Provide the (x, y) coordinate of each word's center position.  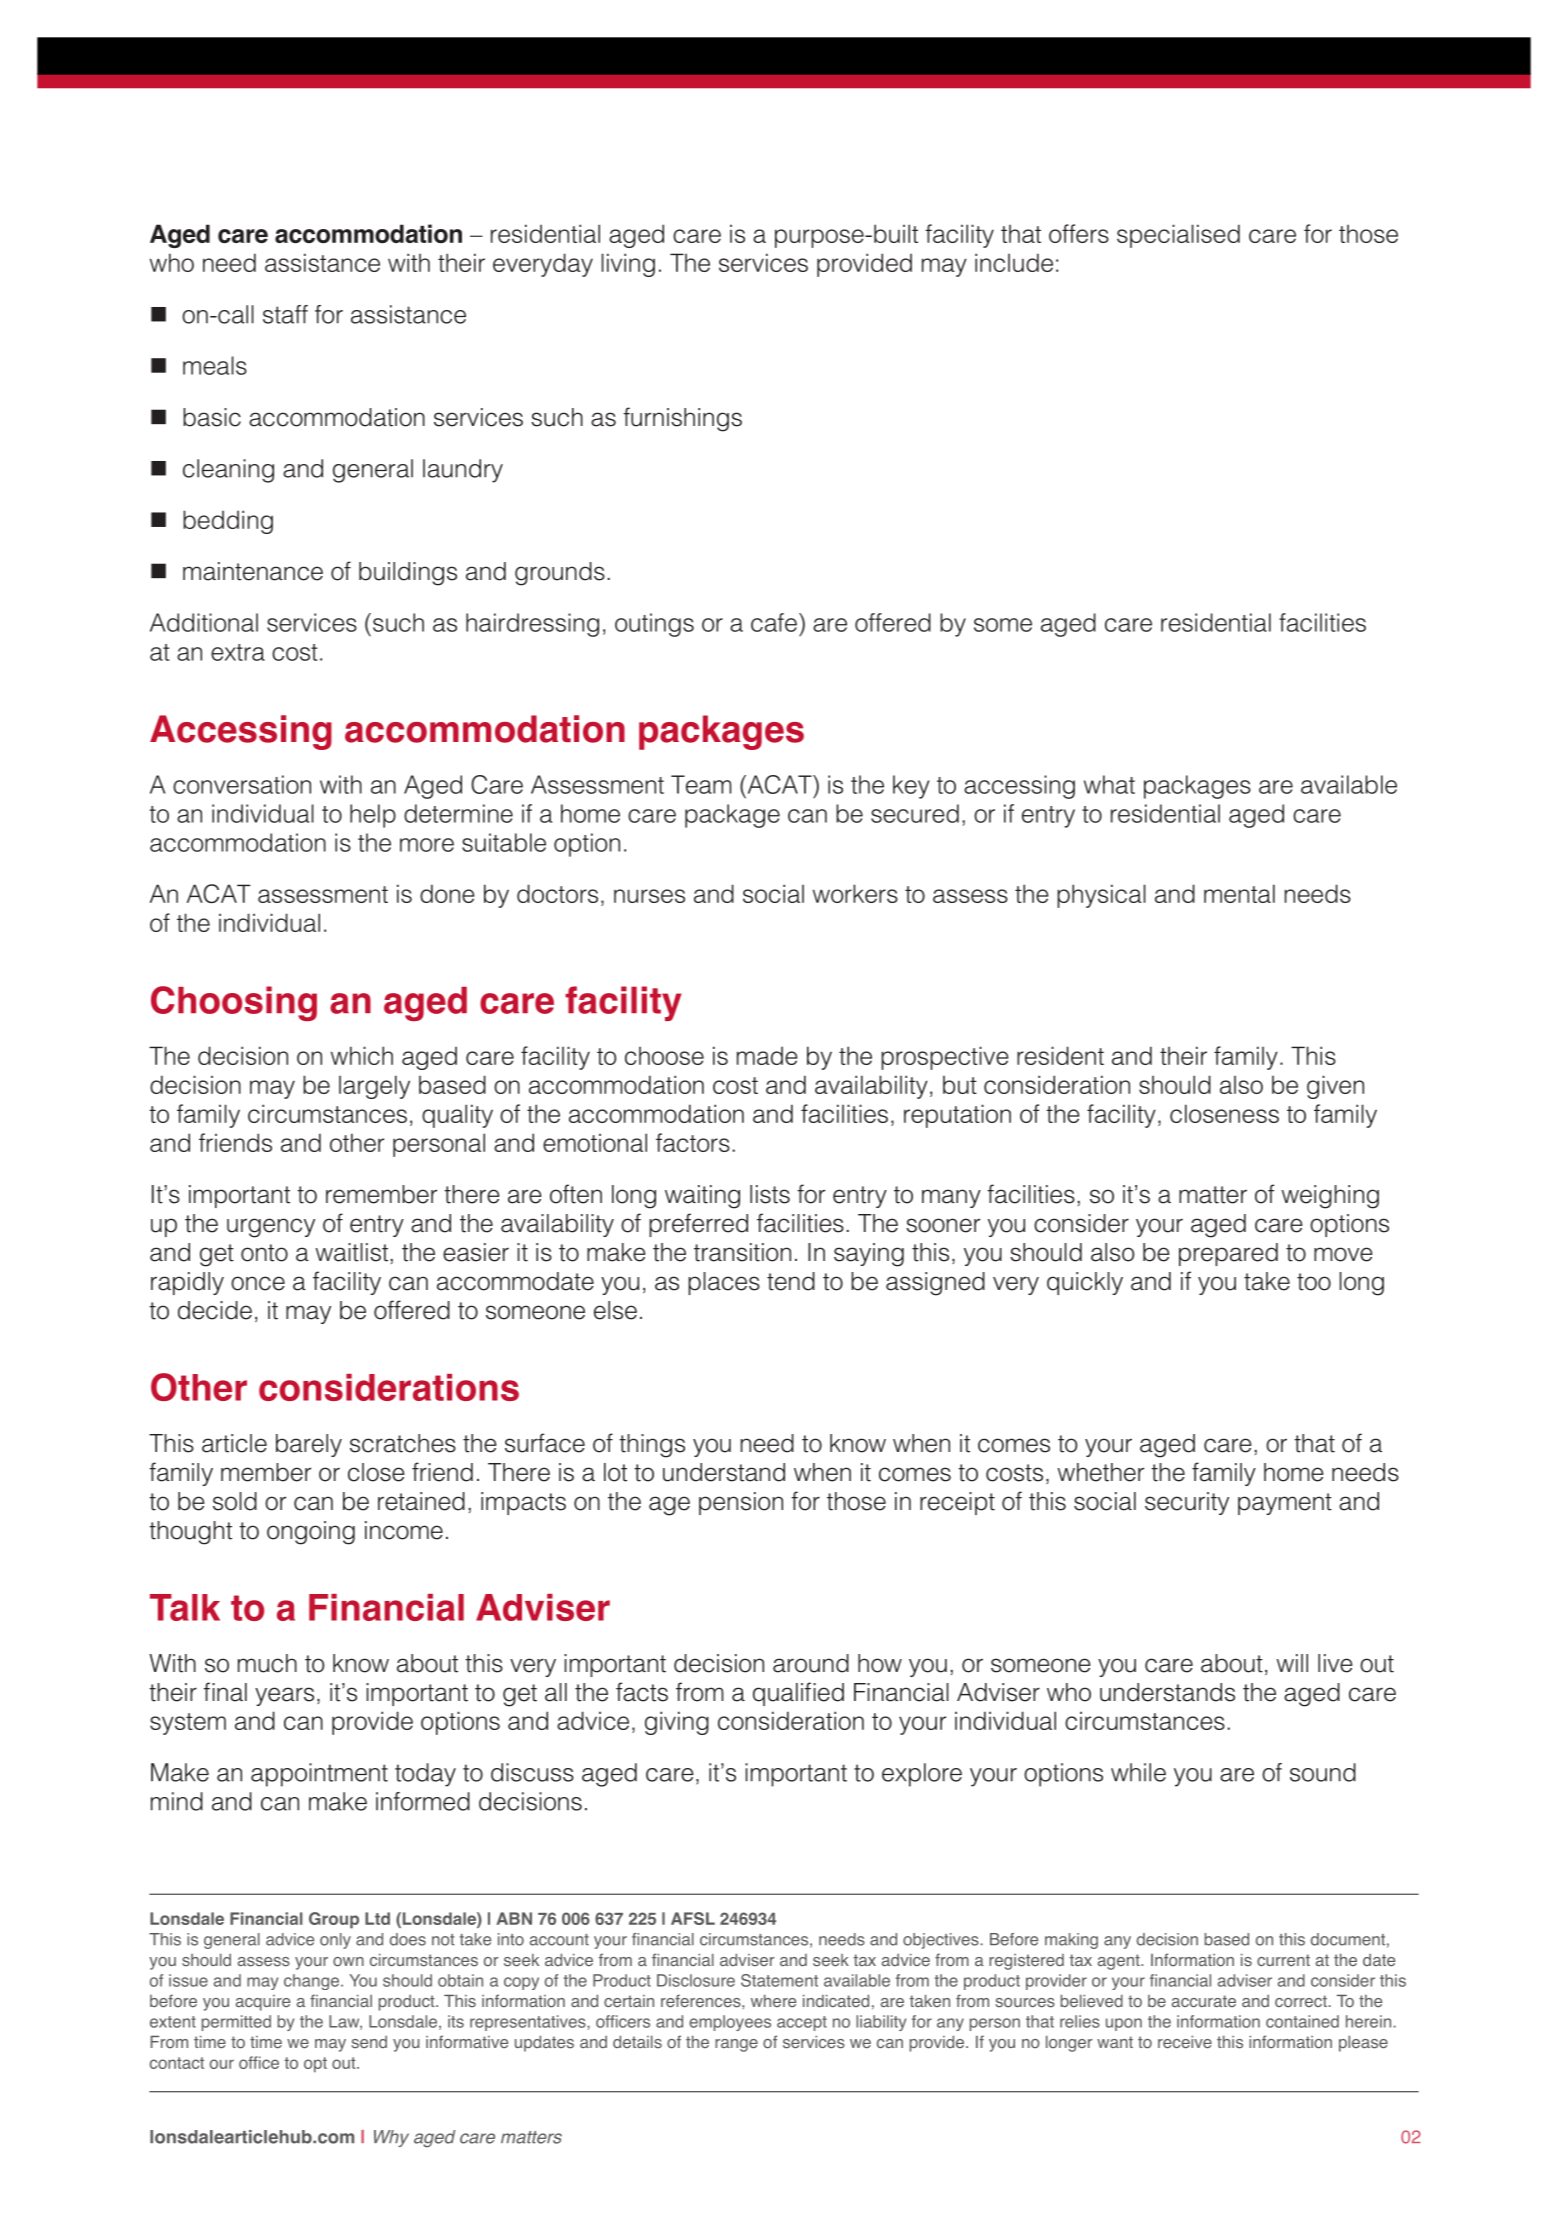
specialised (1178, 236)
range (736, 2045)
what (1109, 784)
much (267, 1663)
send (369, 2042)
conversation (242, 784)
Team (701, 784)
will (1292, 1663)
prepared (1228, 1254)
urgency (271, 1228)
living (628, 265)
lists (770, 1194)
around (811, 1663)
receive (1185, 2042)
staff (285, 314)
